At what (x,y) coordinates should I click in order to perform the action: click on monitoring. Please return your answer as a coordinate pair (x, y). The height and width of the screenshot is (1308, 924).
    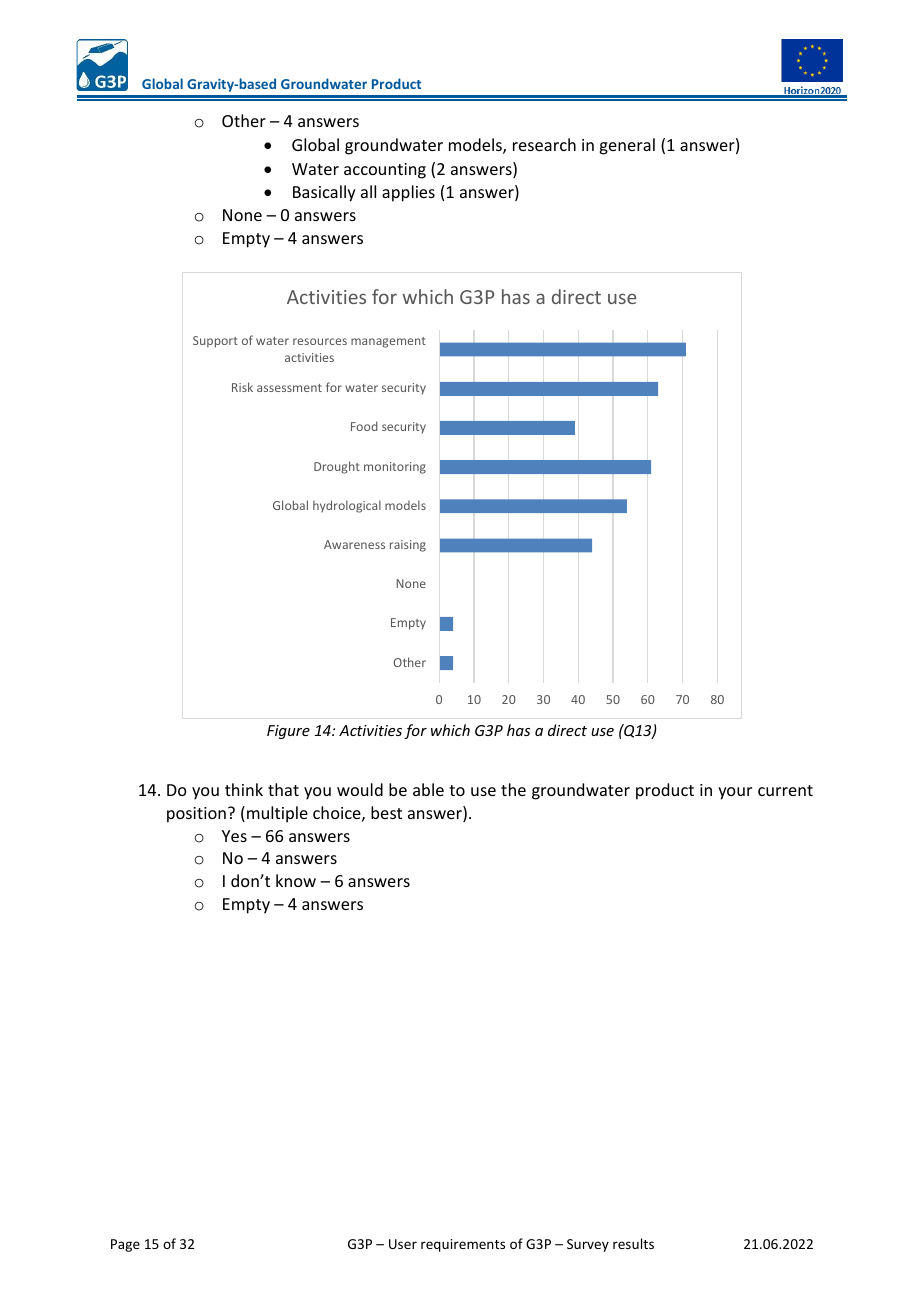
    Looking at the image, I should click on (395, 468).
